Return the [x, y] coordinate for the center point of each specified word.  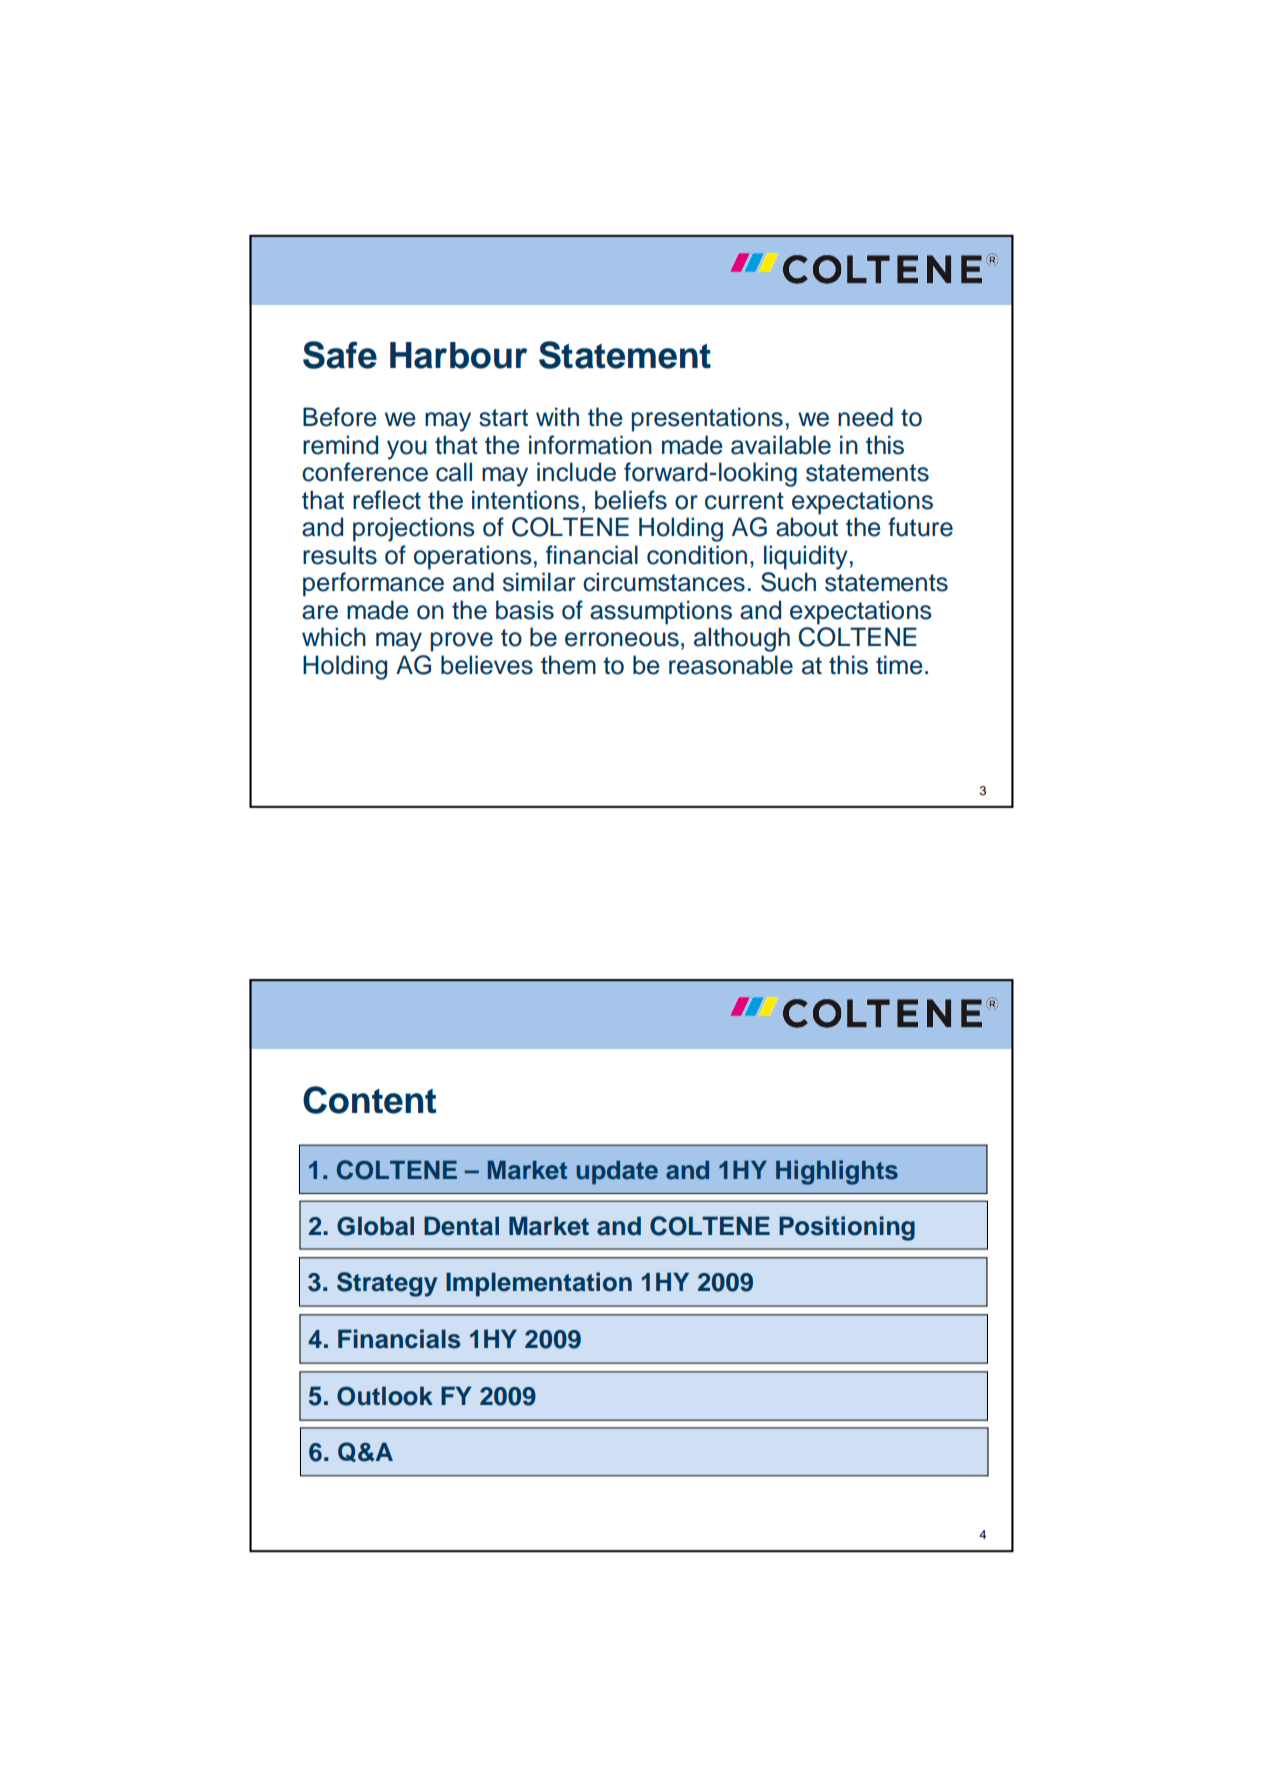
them [568, 665]
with [557, 416]
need [865, 417]
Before [340, 417]
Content [369, 1100]
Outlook [385, 1396]
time [899, 665]
